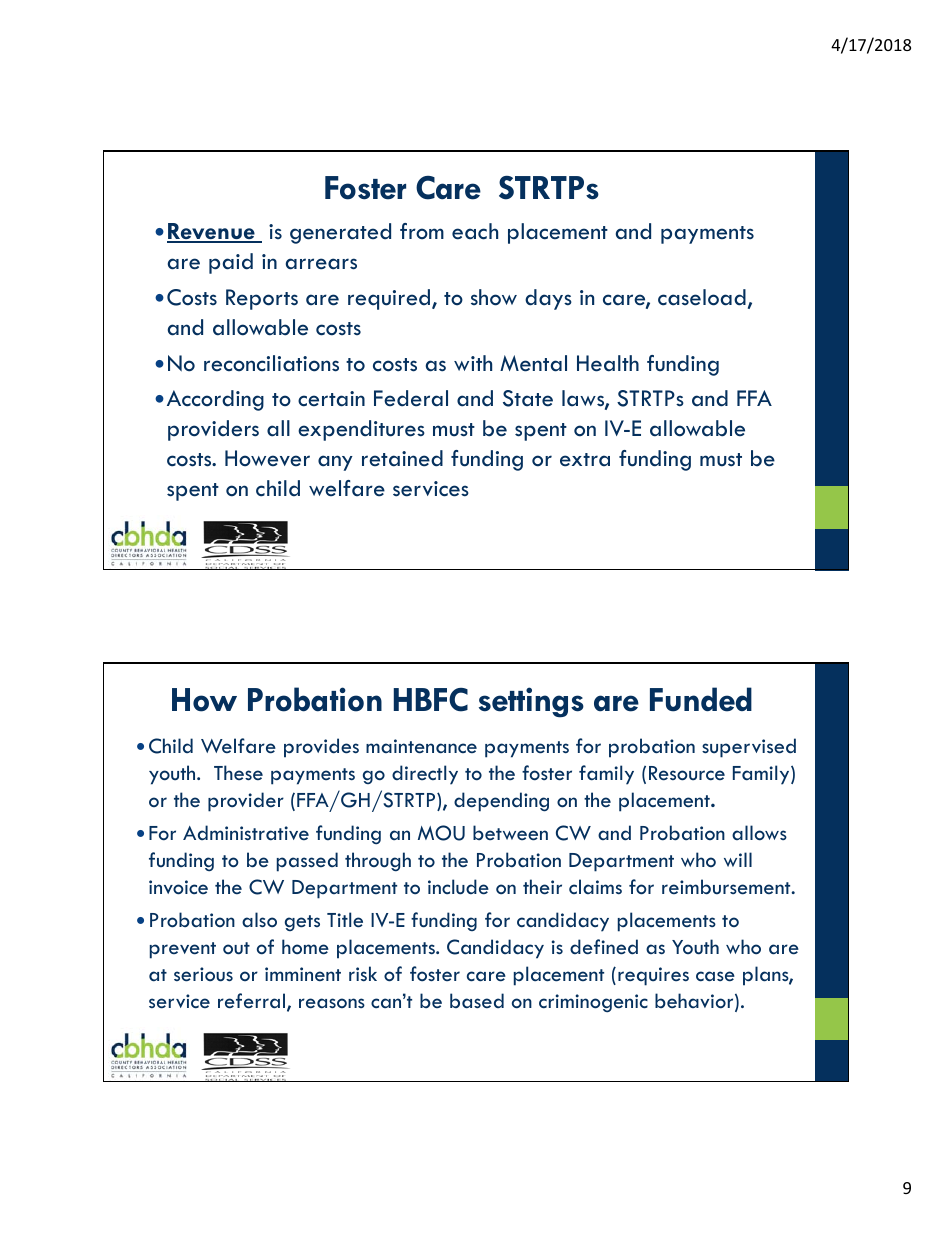  What do you see at coordinates (253, 1002) in the document?
I see `referral` at bounding box center [253, 1002].
